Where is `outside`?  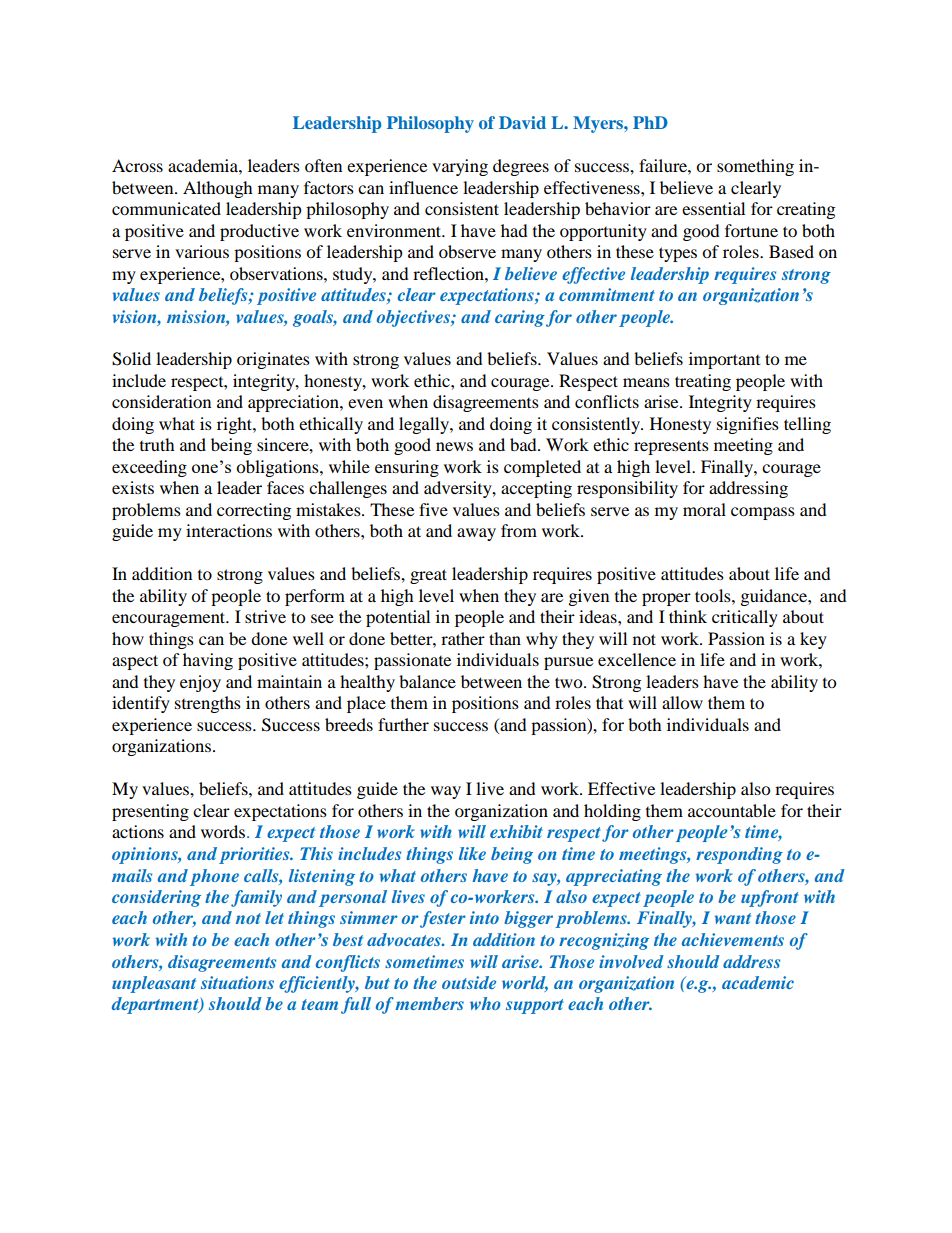 outside is located at coordinates (469, 982).
